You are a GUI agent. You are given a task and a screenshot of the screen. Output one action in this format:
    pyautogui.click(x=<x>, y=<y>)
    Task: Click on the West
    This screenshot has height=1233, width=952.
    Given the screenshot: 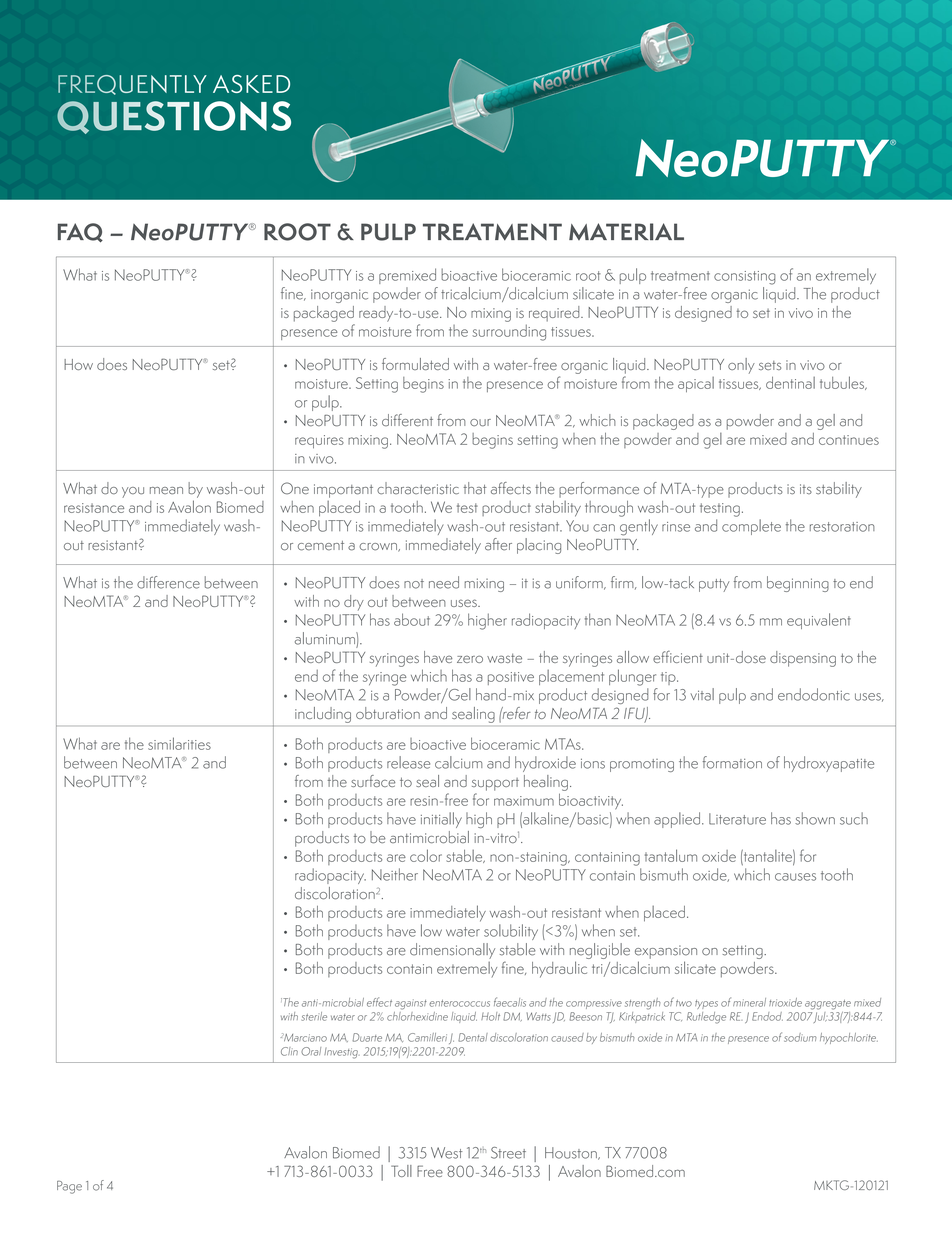 What is the action you would take?
    pyautogui.click(x=447, y=1153)
